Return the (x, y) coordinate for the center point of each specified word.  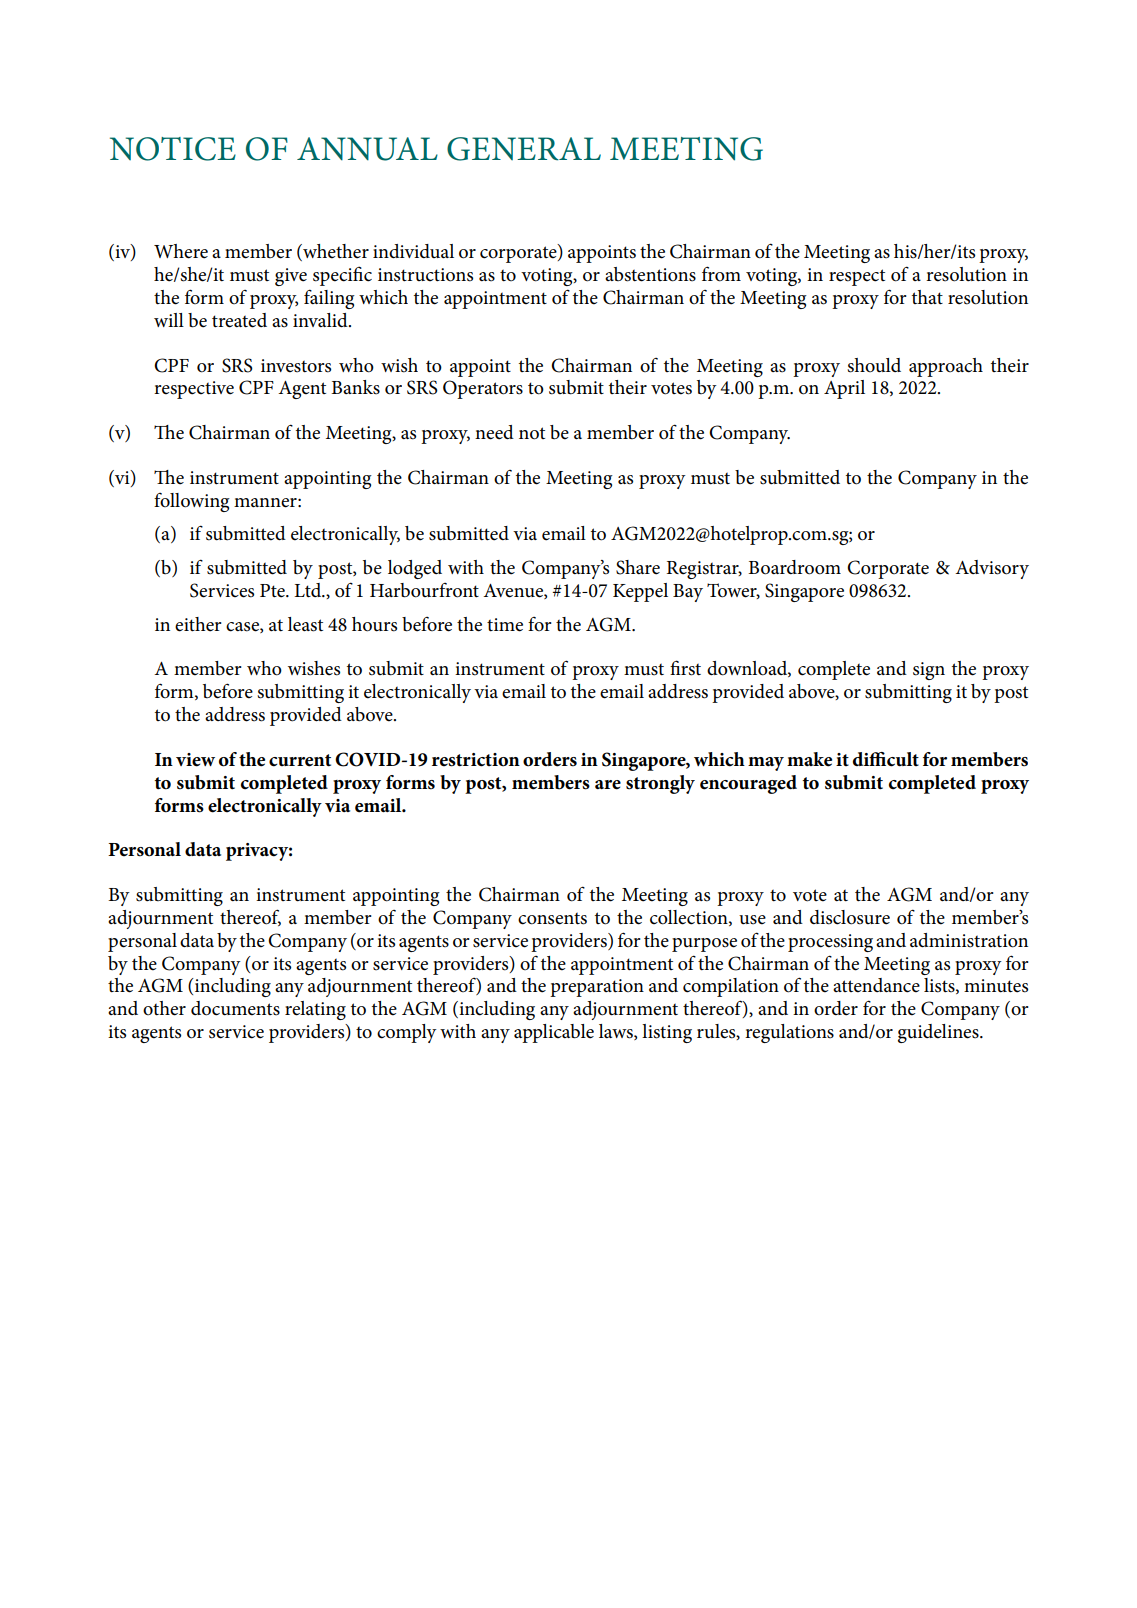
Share (638, 567)
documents (235, 1008)
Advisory (992, 569)
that (927, 297)
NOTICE (173, 149)
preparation (597, 988)
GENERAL (524, 149)
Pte (273, 591)
